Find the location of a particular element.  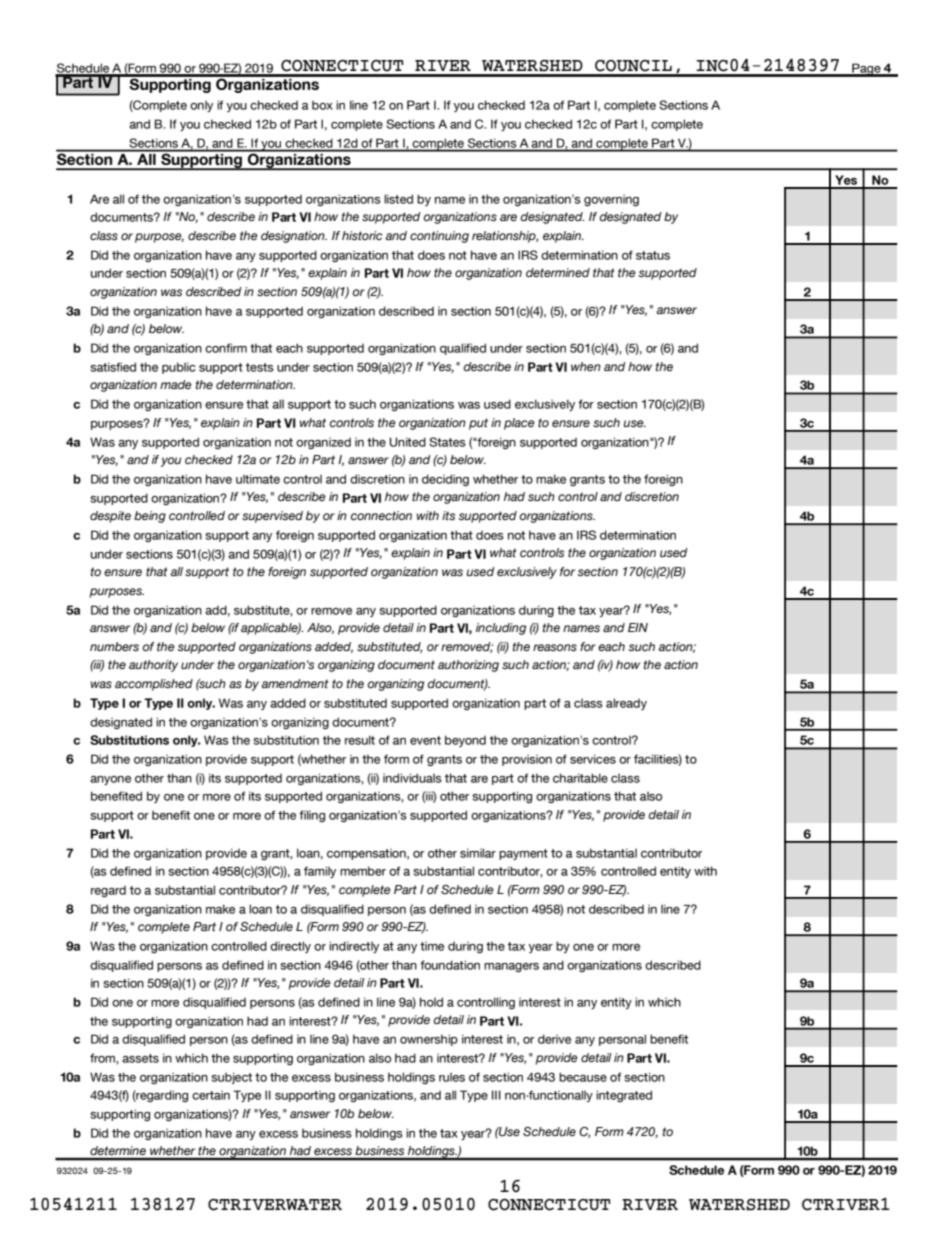

governing is located at coordinates (611, 200).
